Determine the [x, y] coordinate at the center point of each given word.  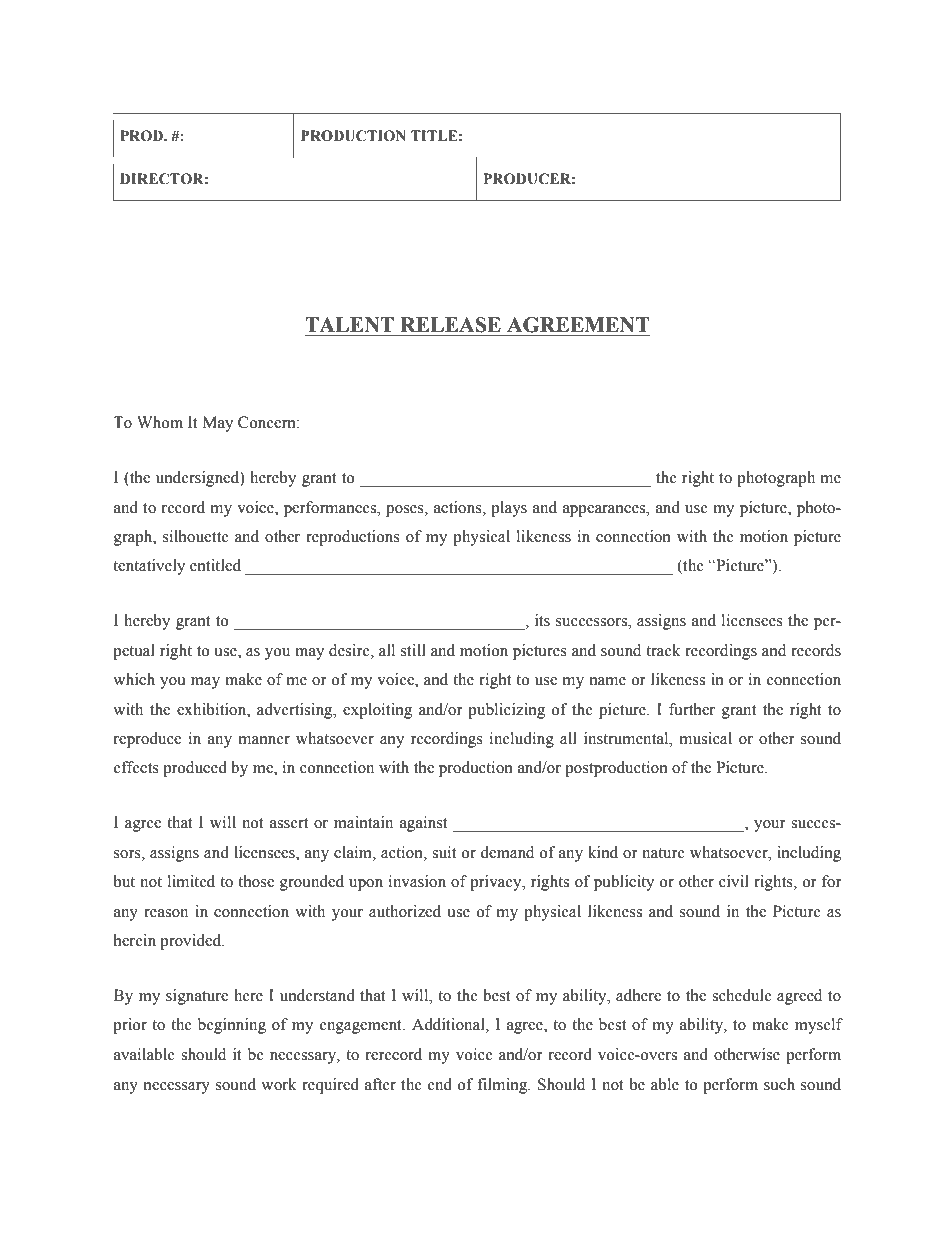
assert [289, 823]
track [663, 650]
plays [509, 509]
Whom [160, 422]
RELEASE [450, 325]
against [424, 824]
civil [734, 881]
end [440, 1084]
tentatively [149, 567]
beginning [232, 1026]
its [542, 620]
